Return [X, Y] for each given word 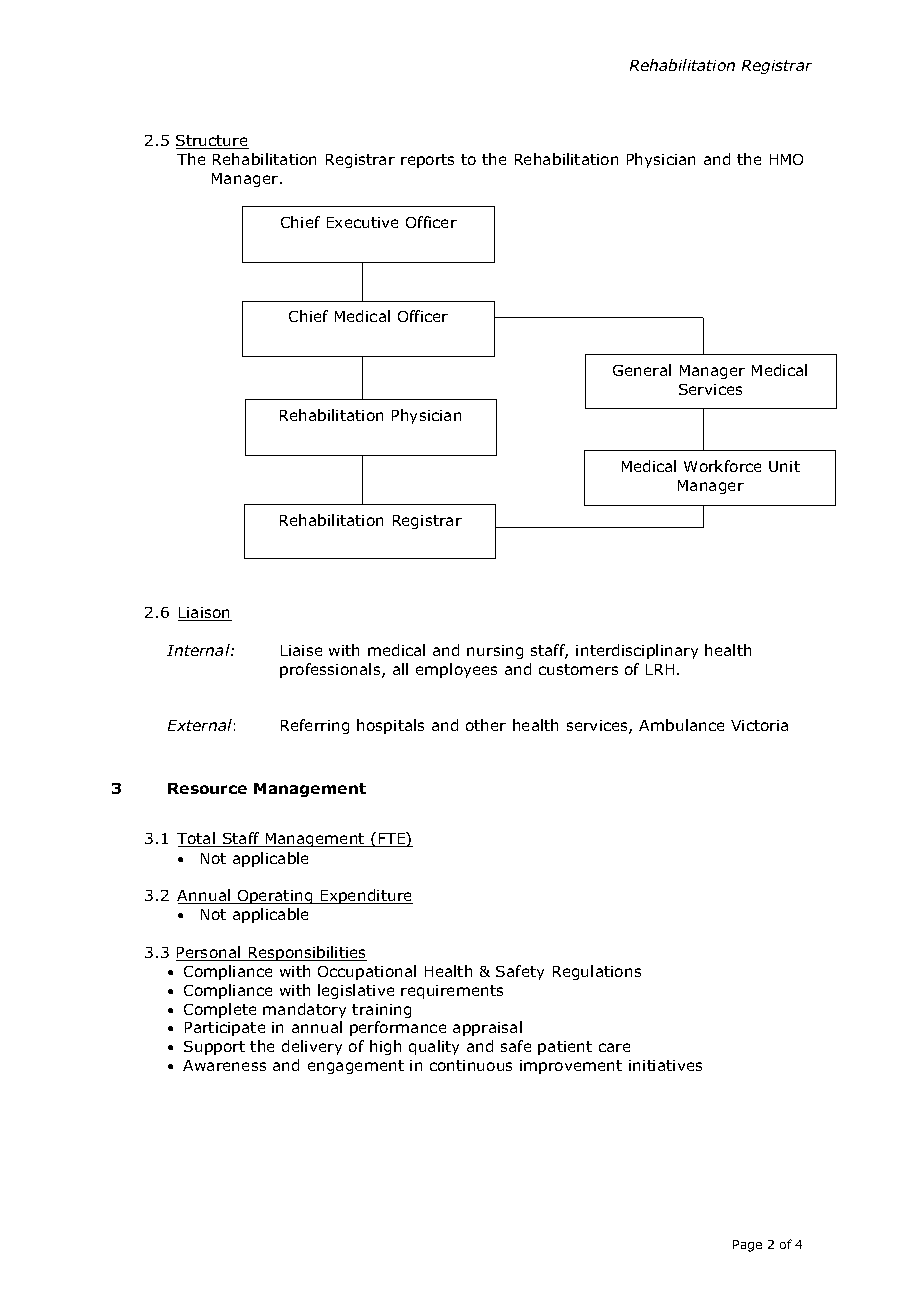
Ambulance [681, 725]
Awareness [224, 1065]
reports [427, 161]
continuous [471, 1065]
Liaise [301, 650]
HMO [786, 159]
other [486, 725]
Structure [212, 142]
